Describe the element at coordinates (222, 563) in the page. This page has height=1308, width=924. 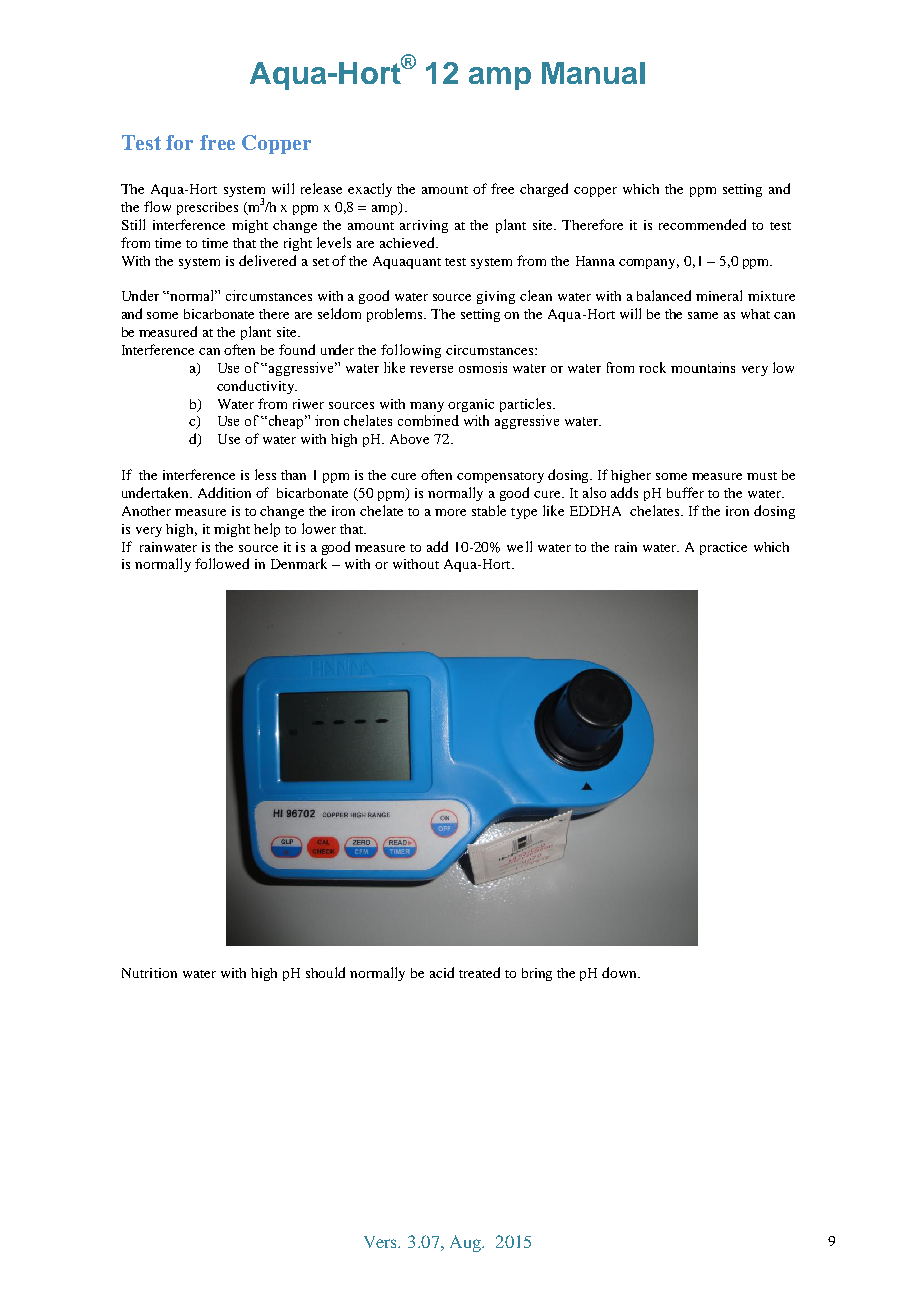
I see `followed` at that location.
